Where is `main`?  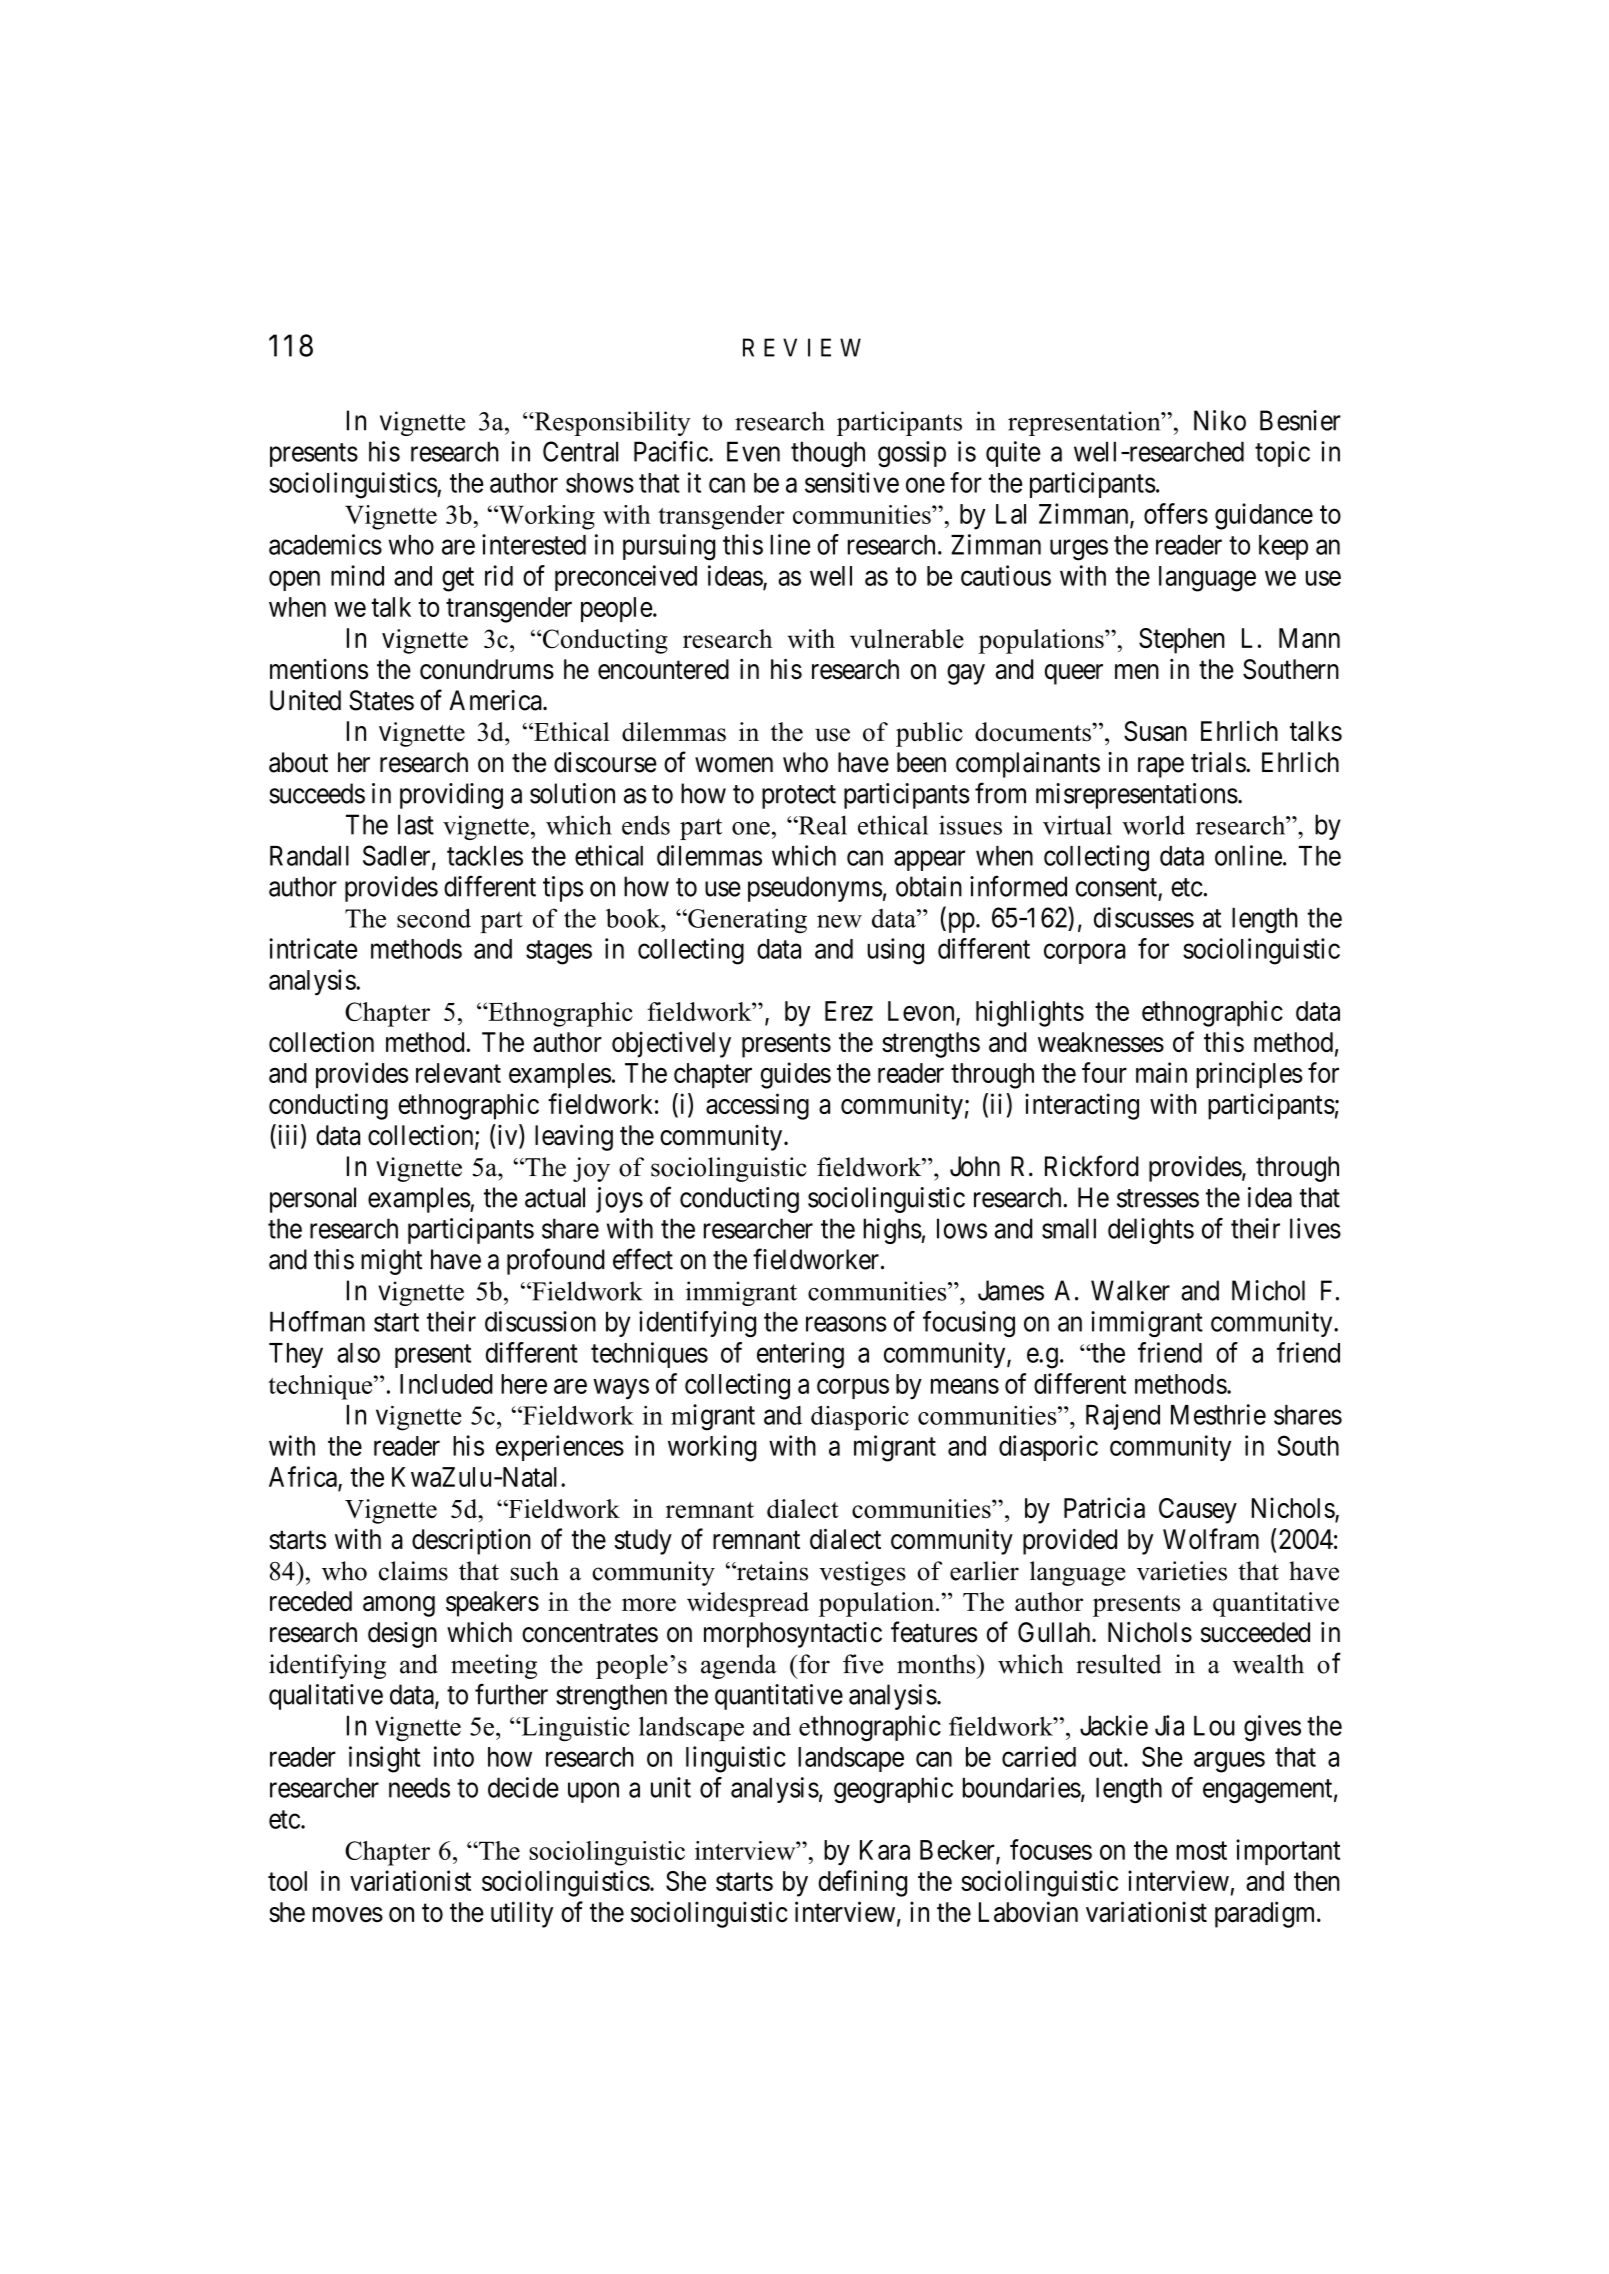
main is located at coordinates (1161, 1072).
